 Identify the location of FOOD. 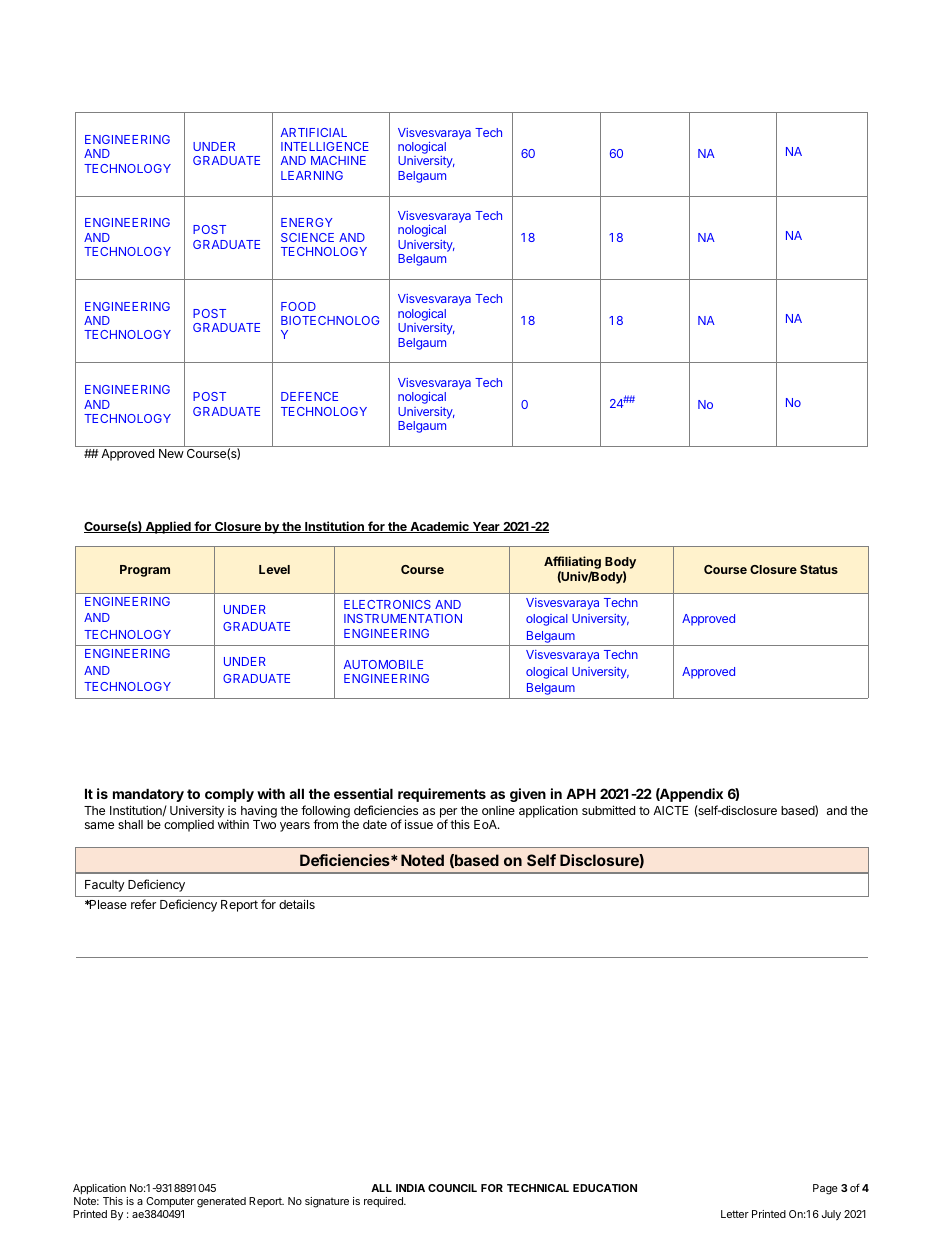
(298, 306).
